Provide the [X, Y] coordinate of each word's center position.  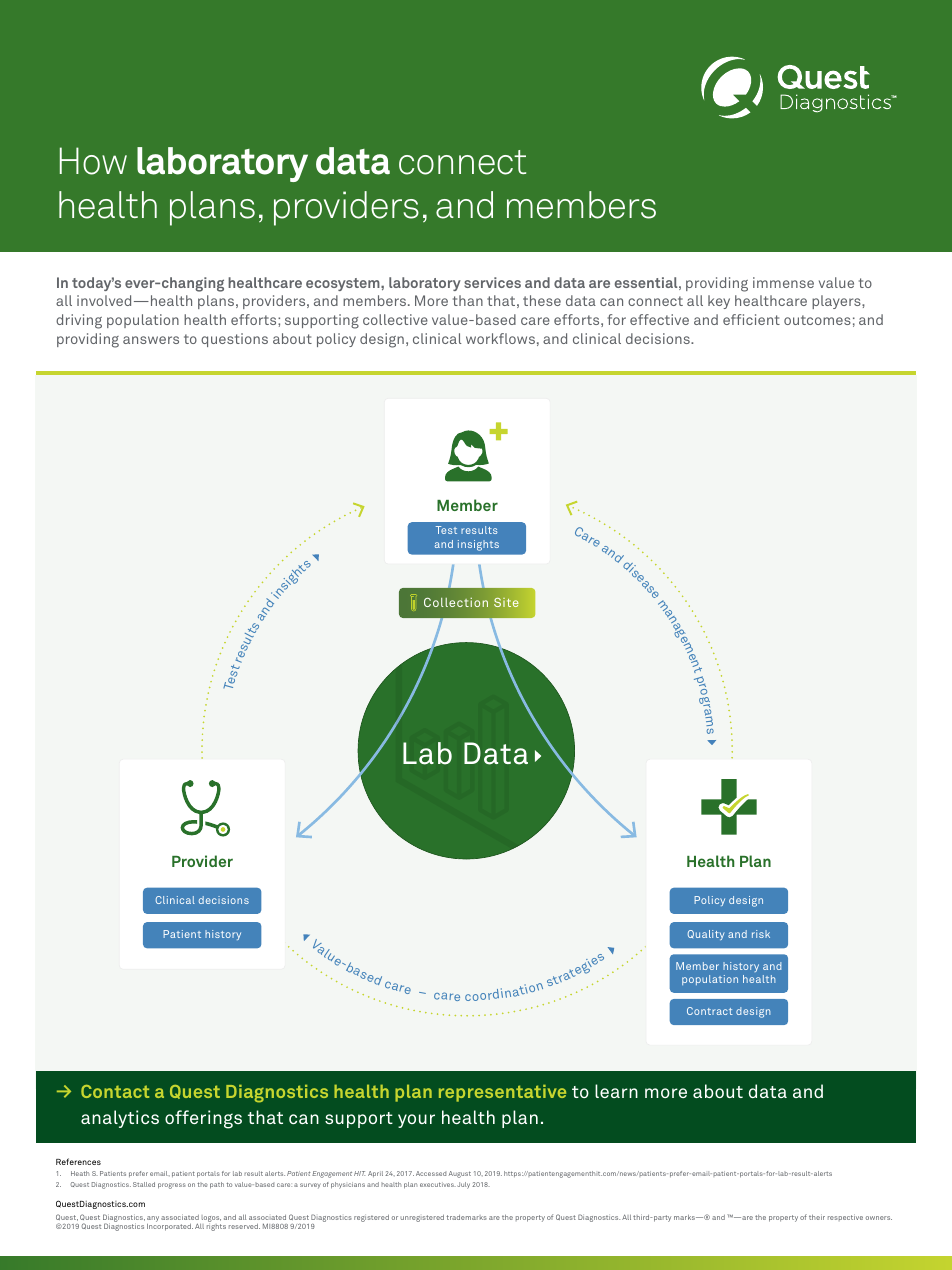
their [817, 1217]
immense [783, 282]
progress [172, 1186]
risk [761, 934]
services [492, 282]
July [464, 1185]
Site [506, 602]
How [93, 161]
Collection [456, 602]
